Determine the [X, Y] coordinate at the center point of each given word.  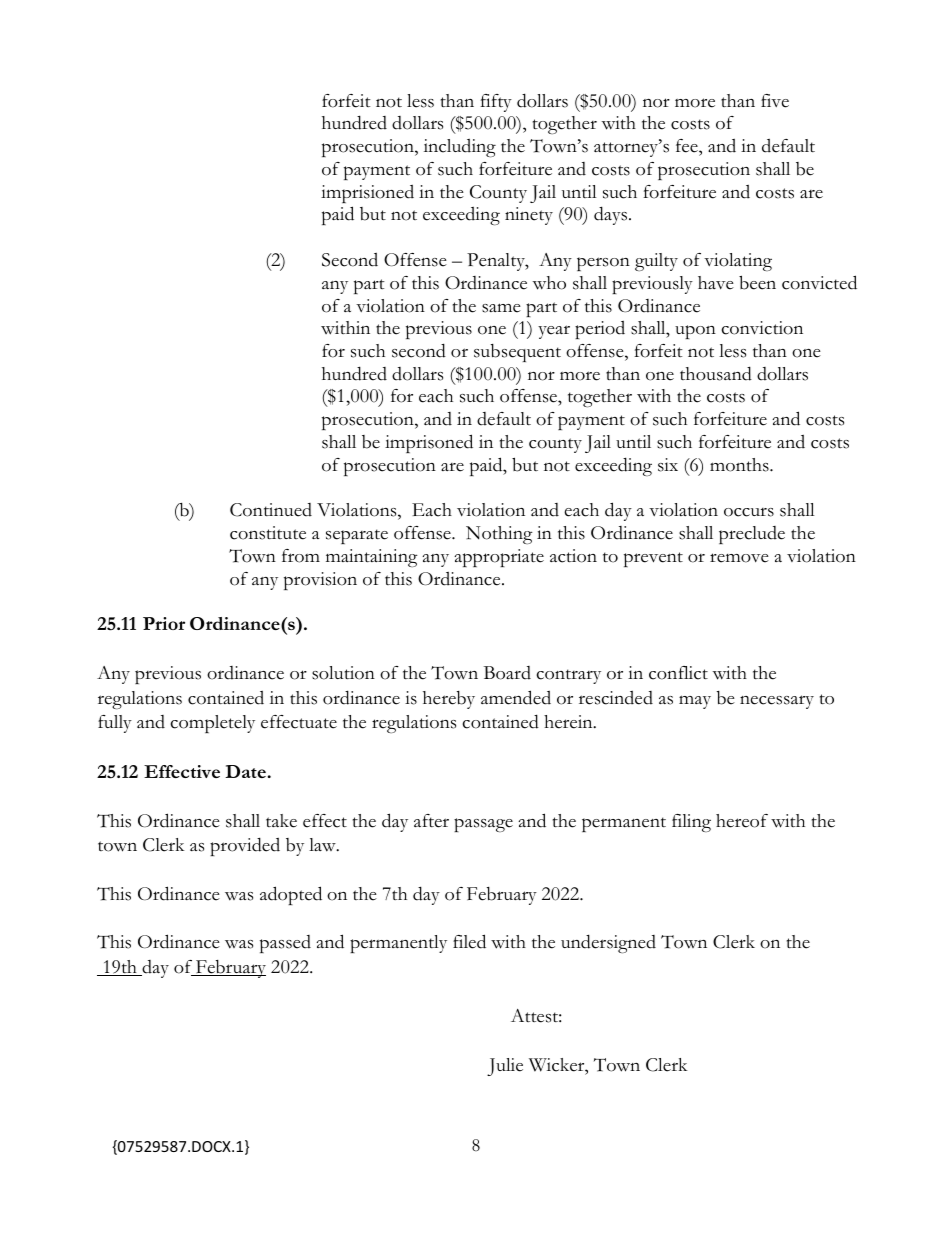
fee [688, 146]
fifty [496, 103]
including [460, 148]
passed [285, 944]
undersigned [608, 943]
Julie [505, 1067]
